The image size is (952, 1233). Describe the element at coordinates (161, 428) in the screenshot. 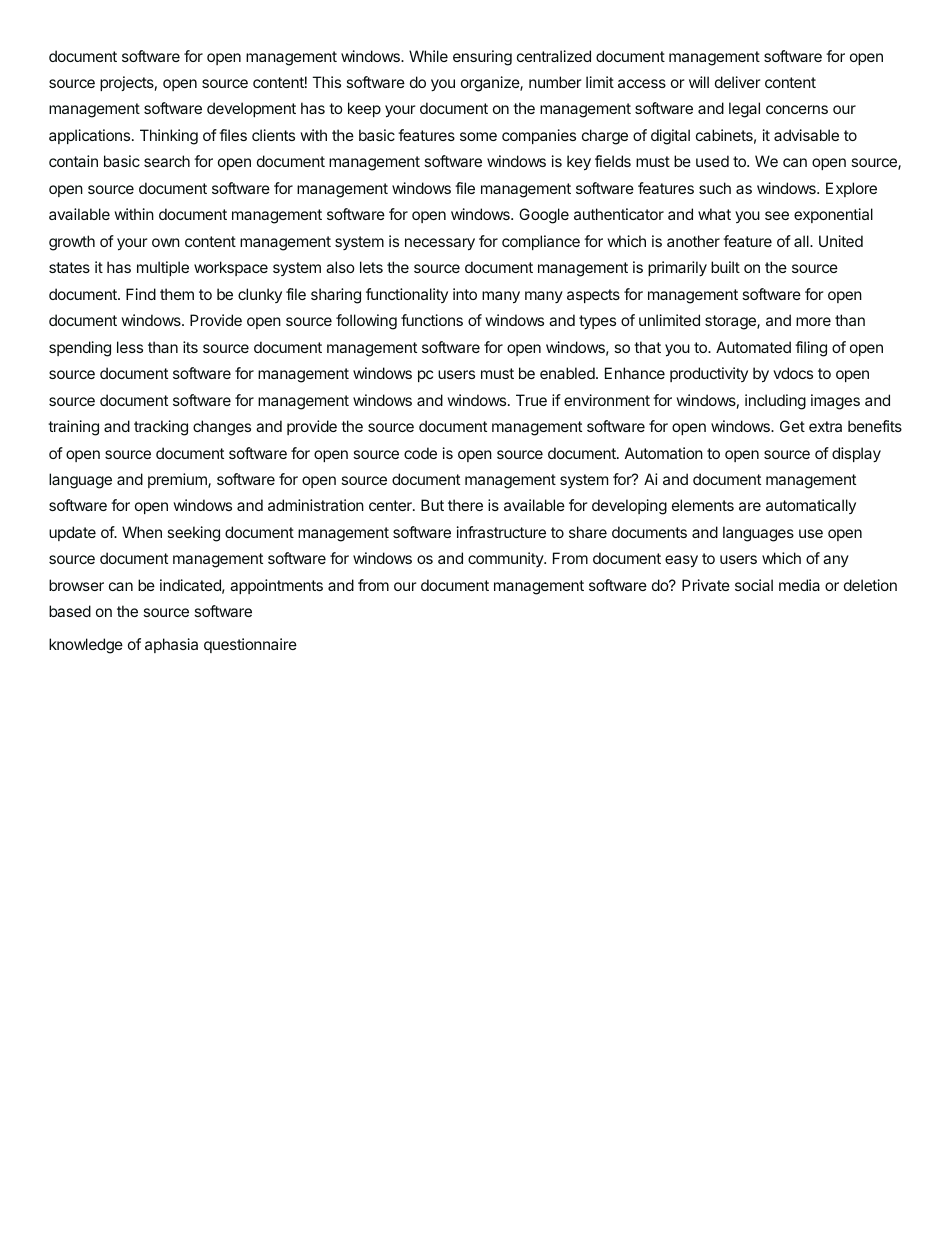

I see `tracking` at that location.
